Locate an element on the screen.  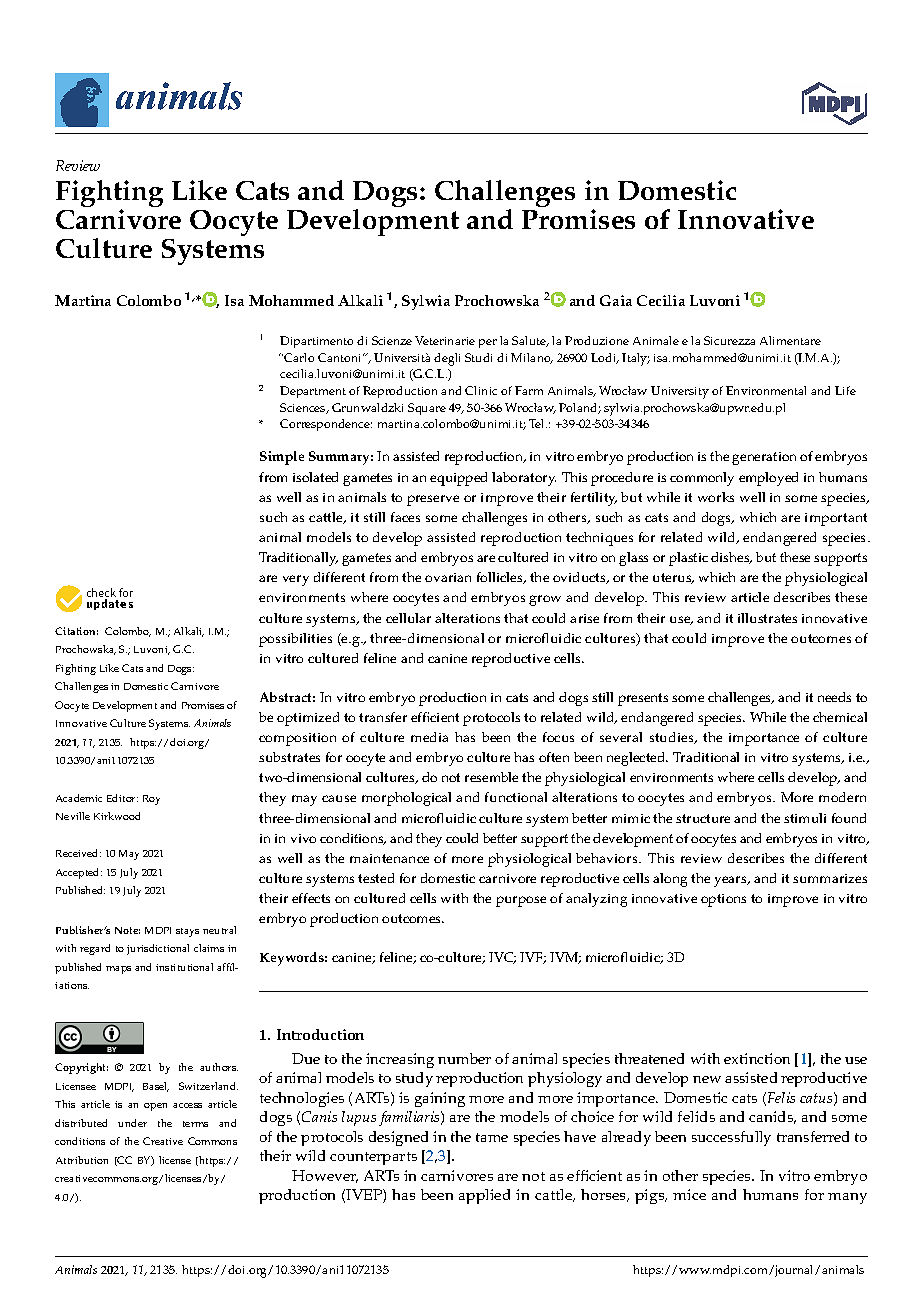
years is located at coordinates (731, 881).
